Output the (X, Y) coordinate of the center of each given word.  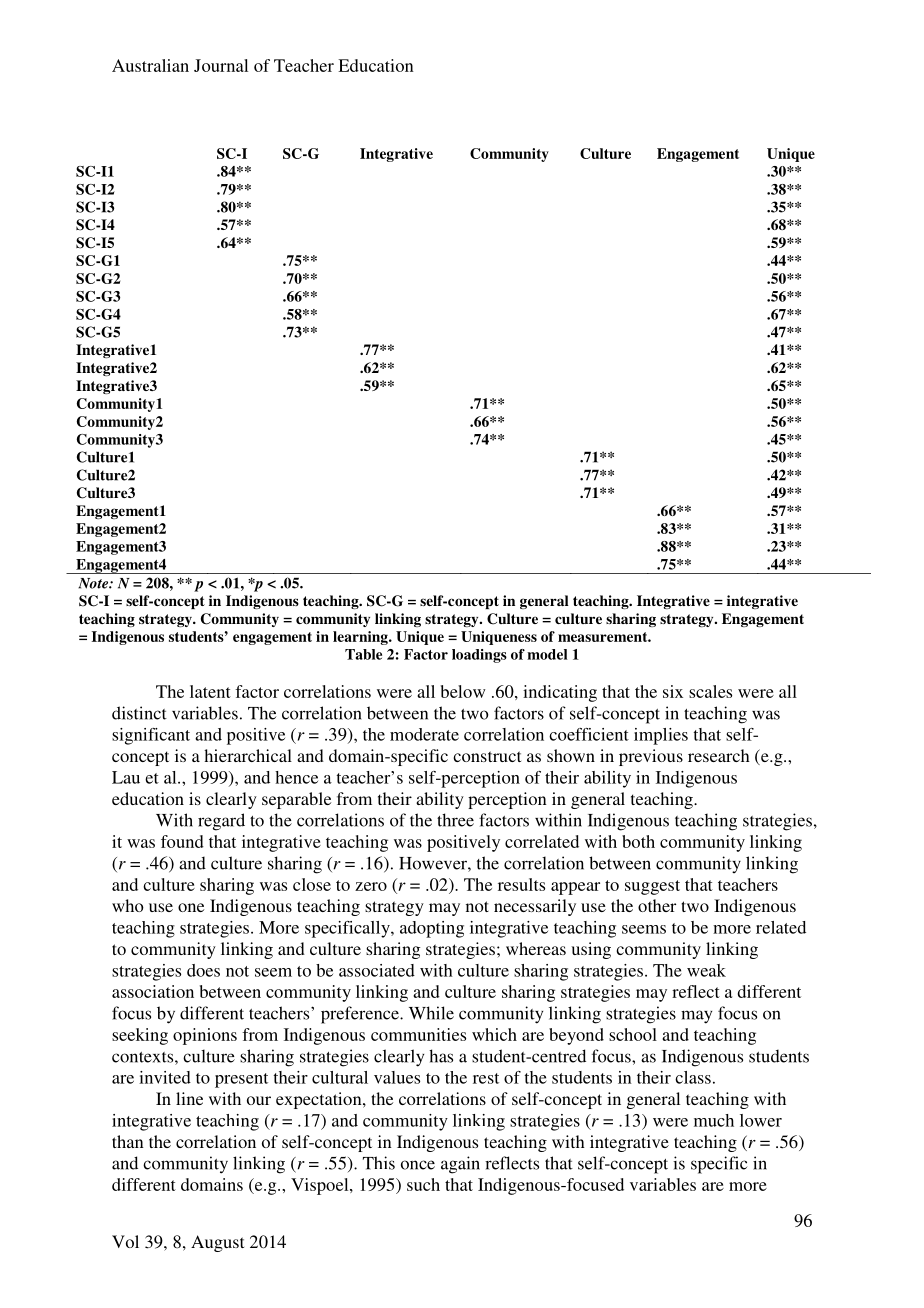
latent (210, 691)
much (714, 1120)
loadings (479, 656)
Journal (221, 65)
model (547, 654)
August (217, 1243)
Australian (150, 65)
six (673, 691)
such (423, 1184)
